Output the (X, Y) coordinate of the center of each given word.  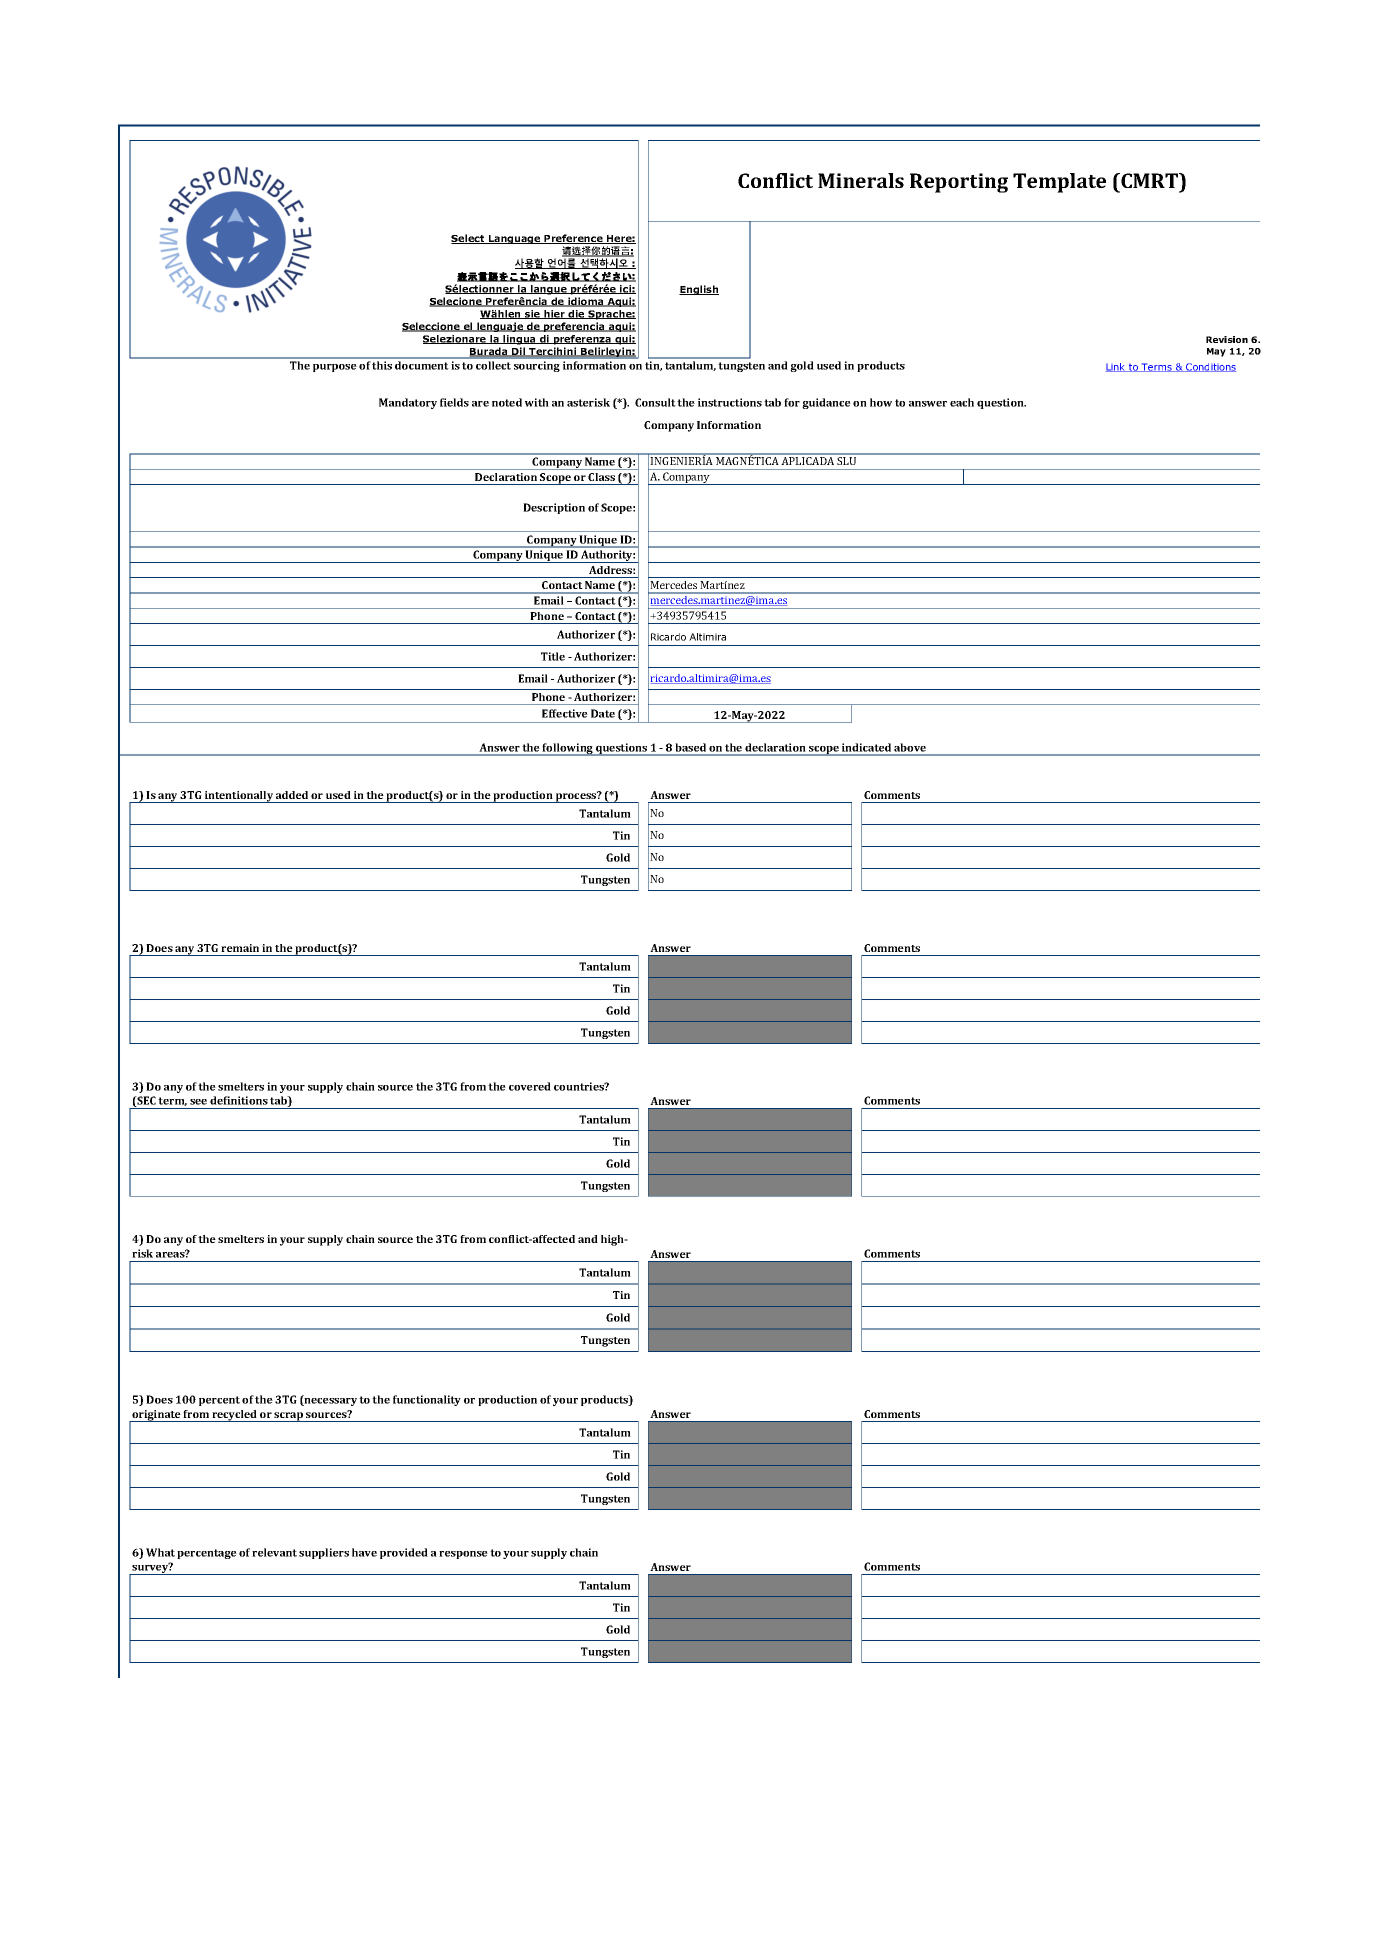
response (463, 1555)
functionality (427, 1400)
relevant (274, 1552)
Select (469, 239)
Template (1059, 183)
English (699, 290)
